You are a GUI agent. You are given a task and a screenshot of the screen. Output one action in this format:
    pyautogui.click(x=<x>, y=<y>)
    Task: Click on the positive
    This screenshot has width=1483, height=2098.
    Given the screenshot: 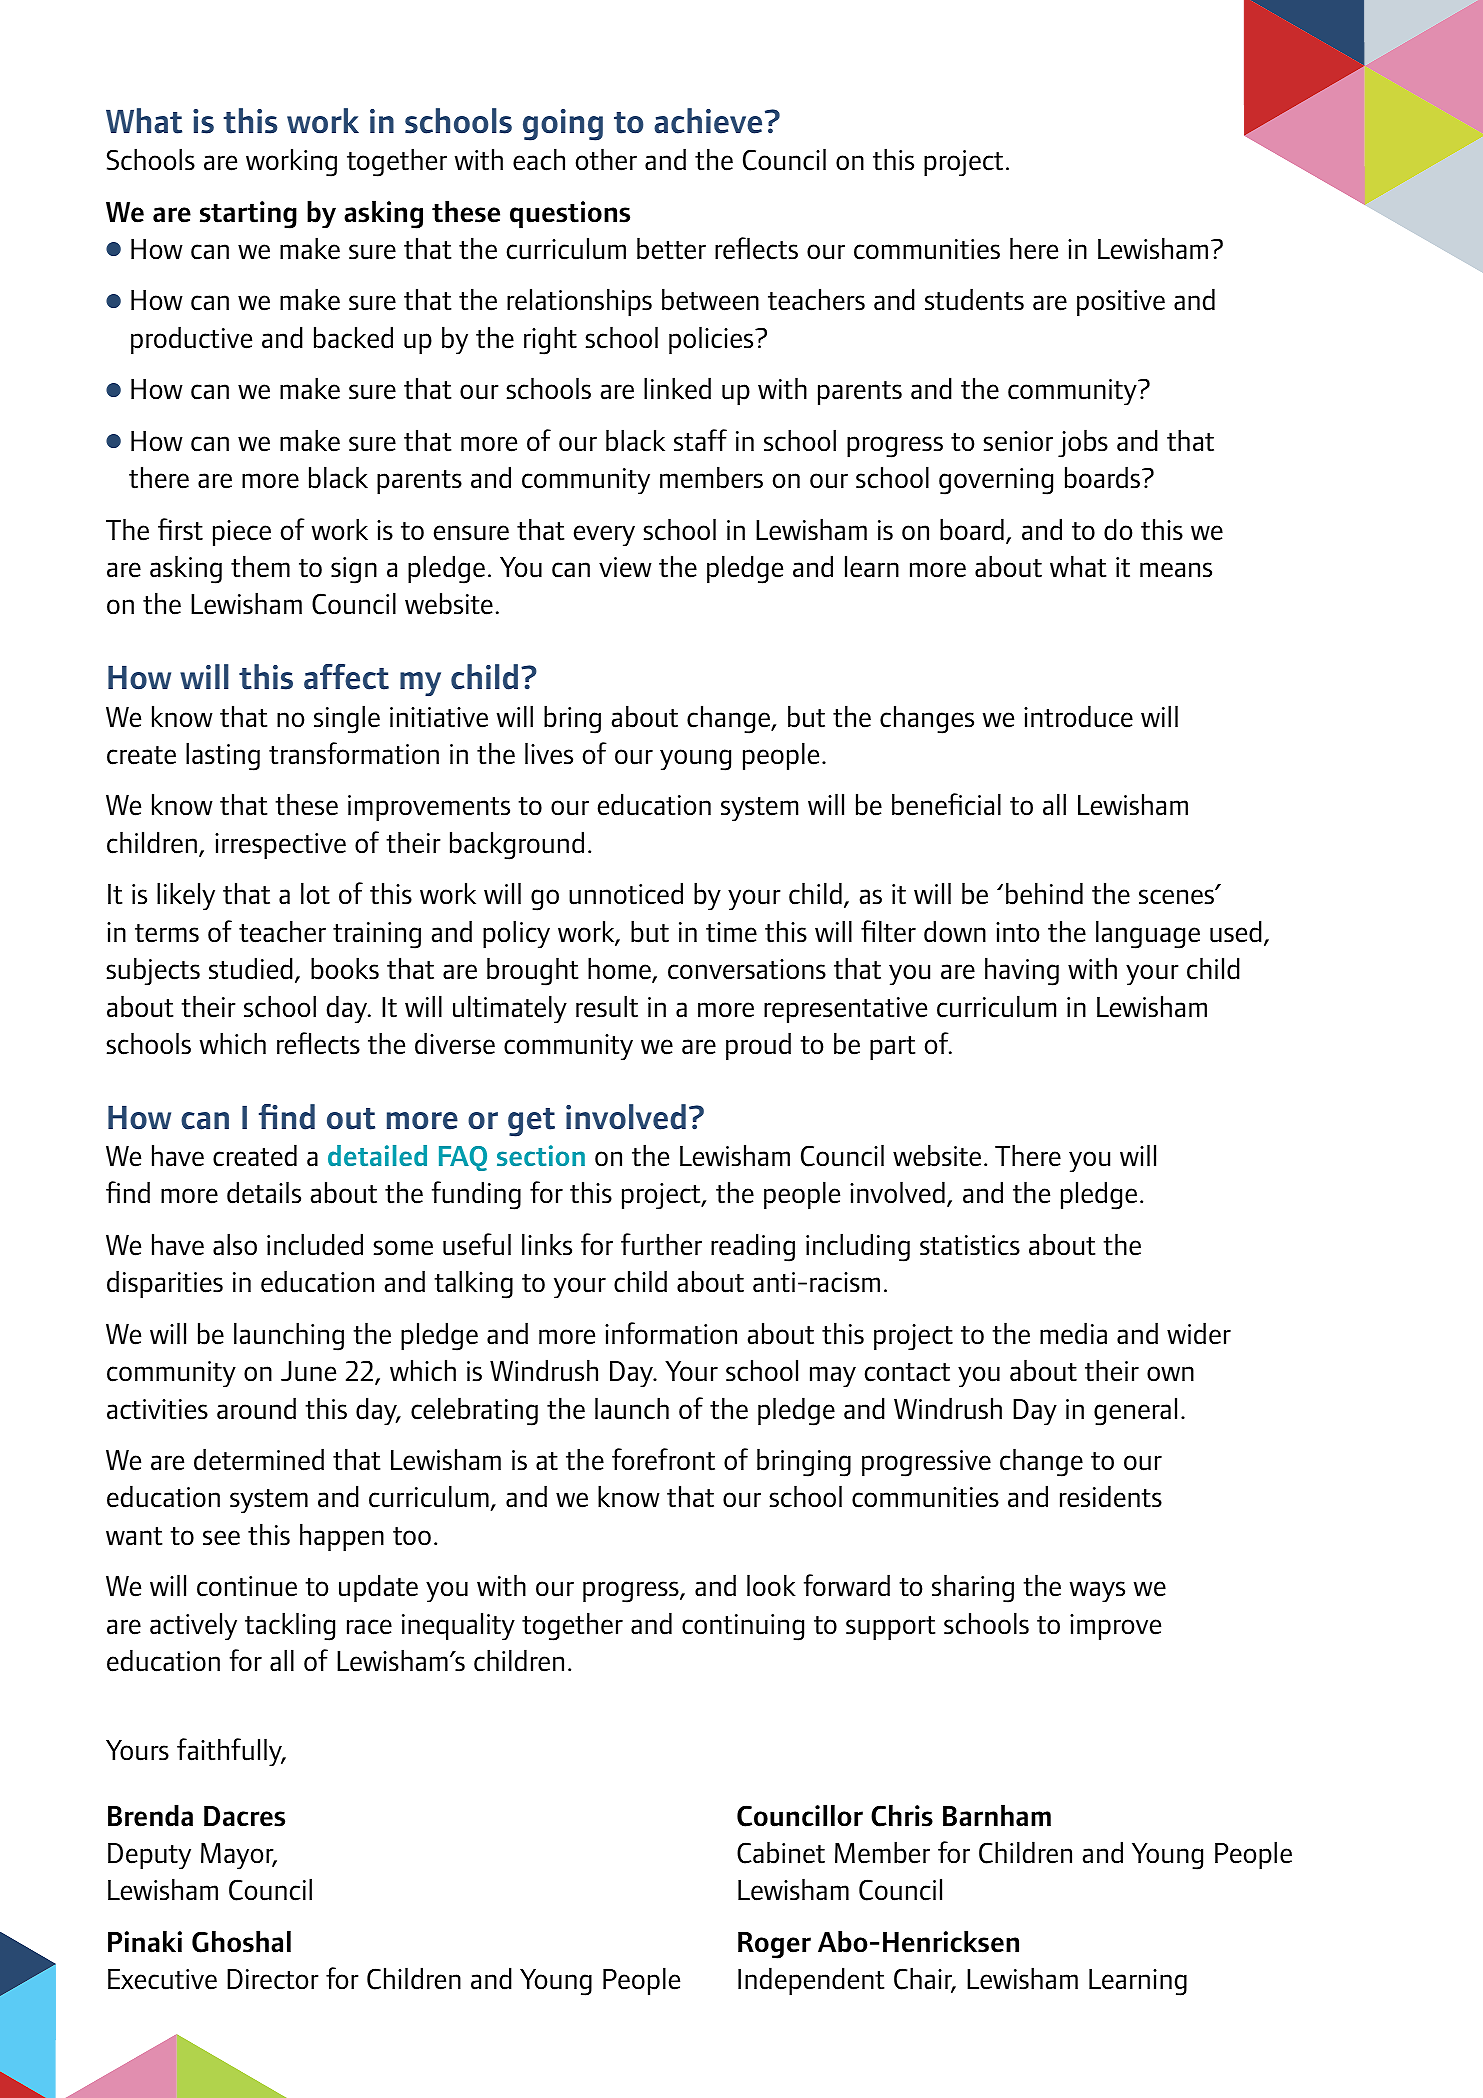 What is the action you would take?
    pyautogui.click(x=1121, y=303)
